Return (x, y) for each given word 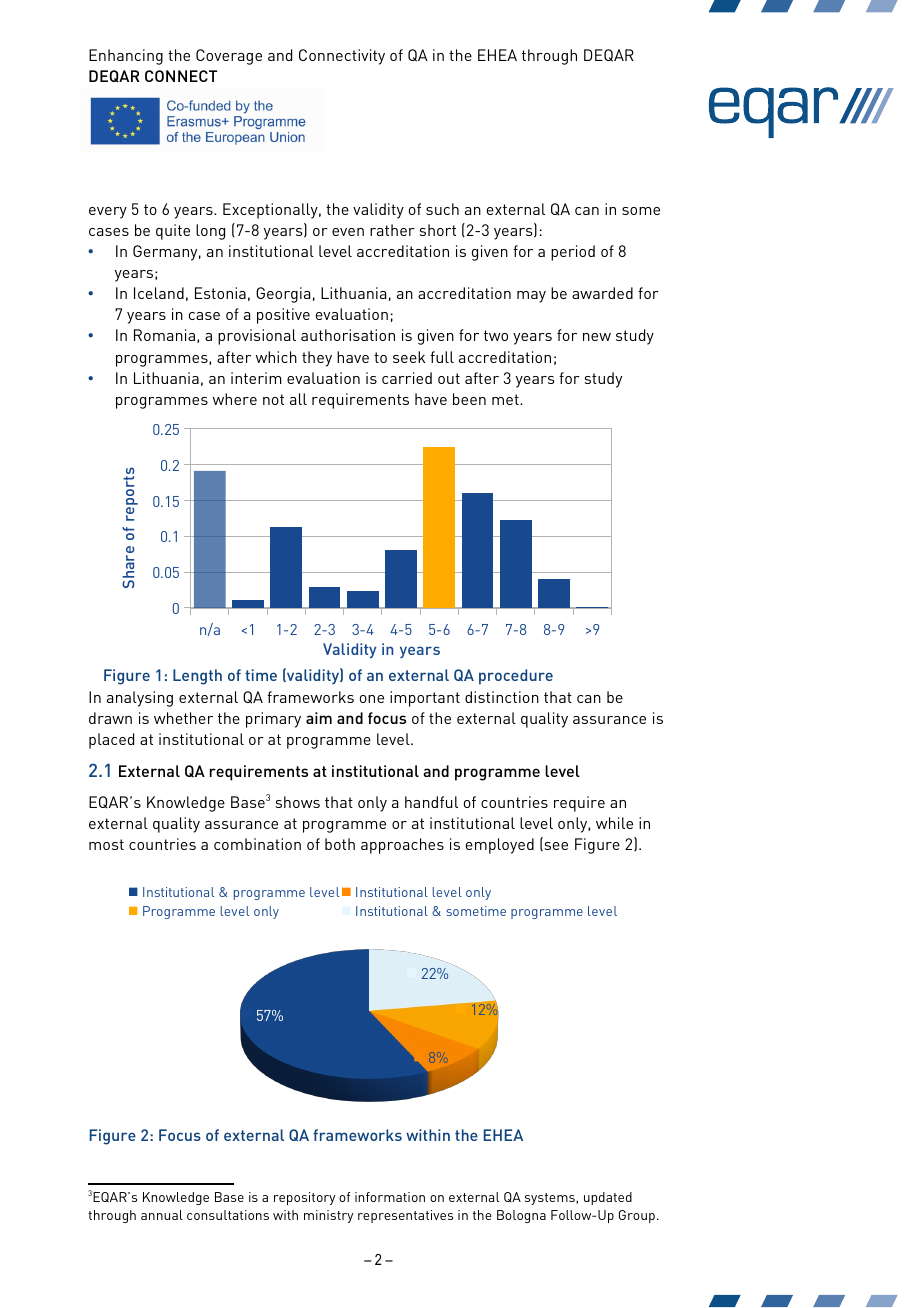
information (390, 1197)
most (106, 844)
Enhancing (126, 57)
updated (608, 1198)
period (573, 253)
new (597, 337)
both (340, 844)
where (235, 399)
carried (407, 378)
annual (162, 1215)
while (614, 823)
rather (392, 230)
